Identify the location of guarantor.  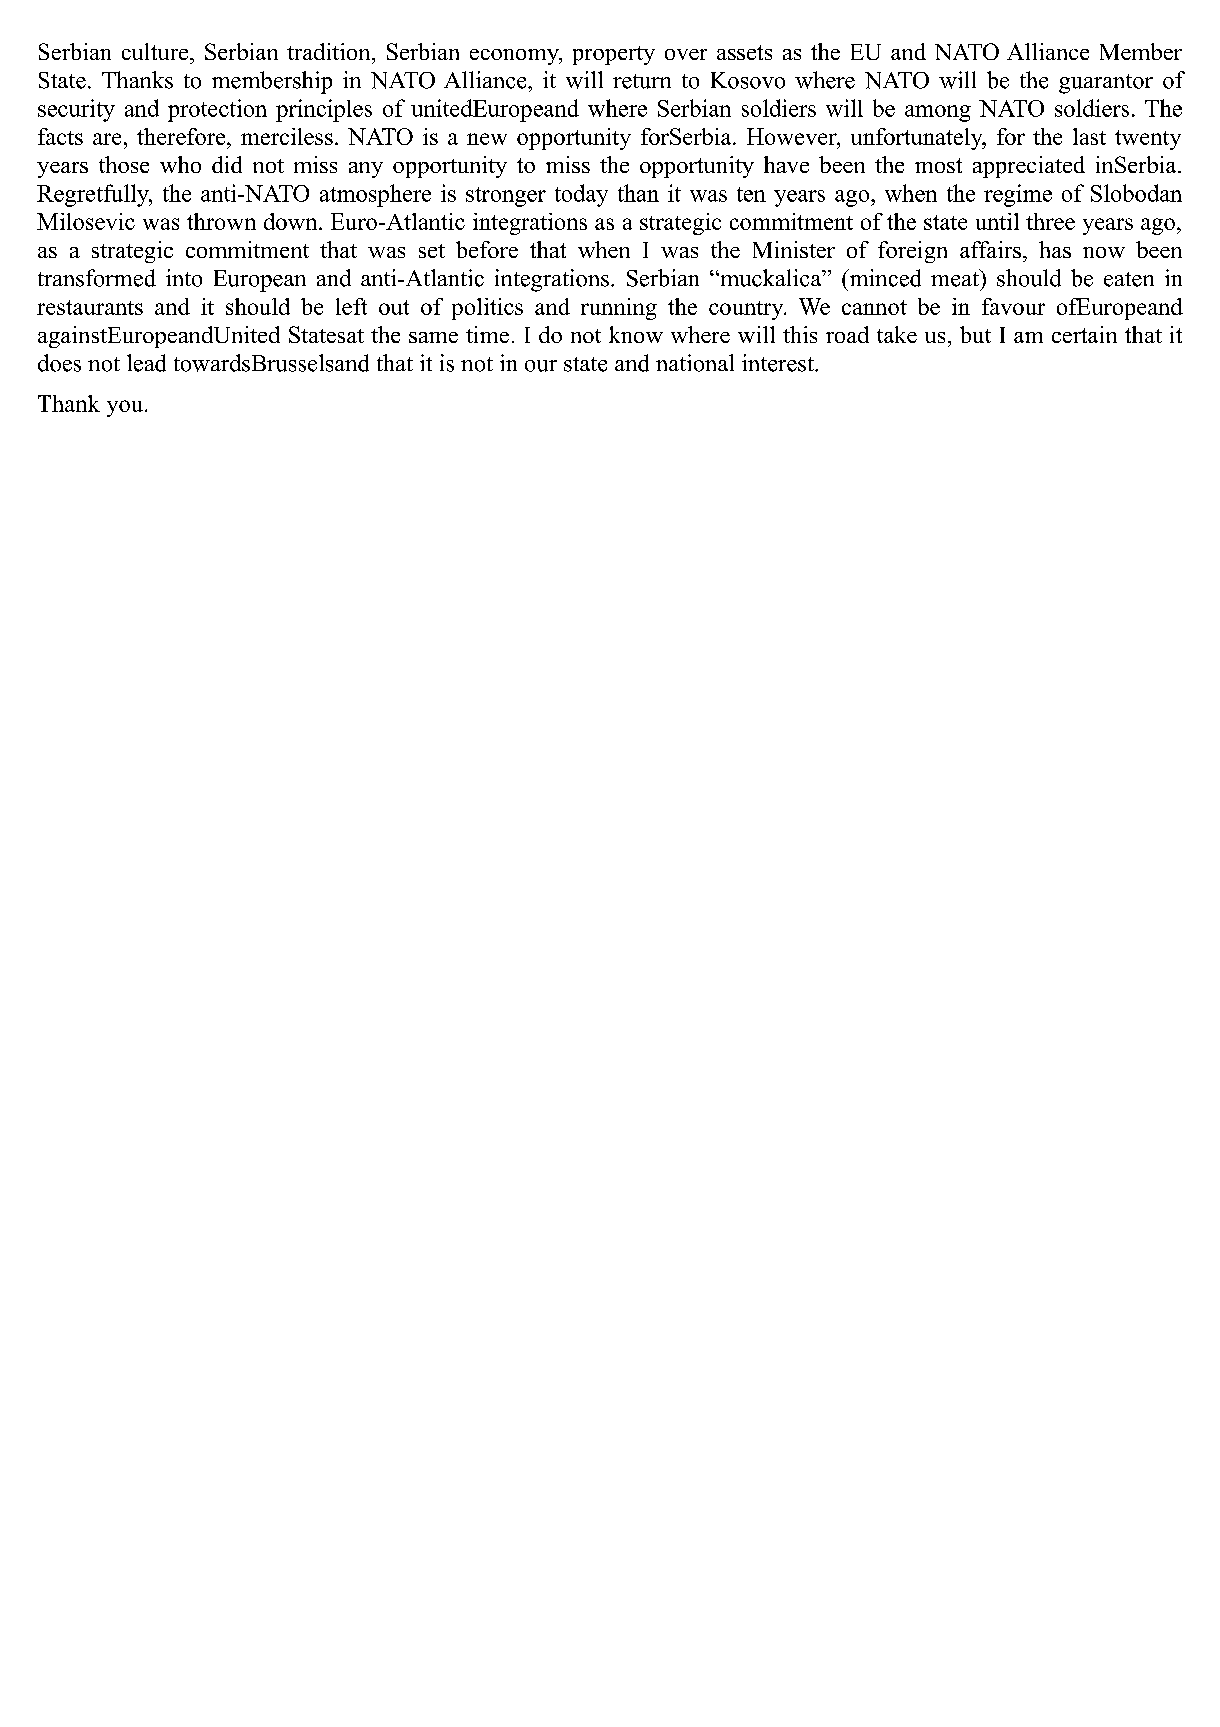
(1106, 84).
